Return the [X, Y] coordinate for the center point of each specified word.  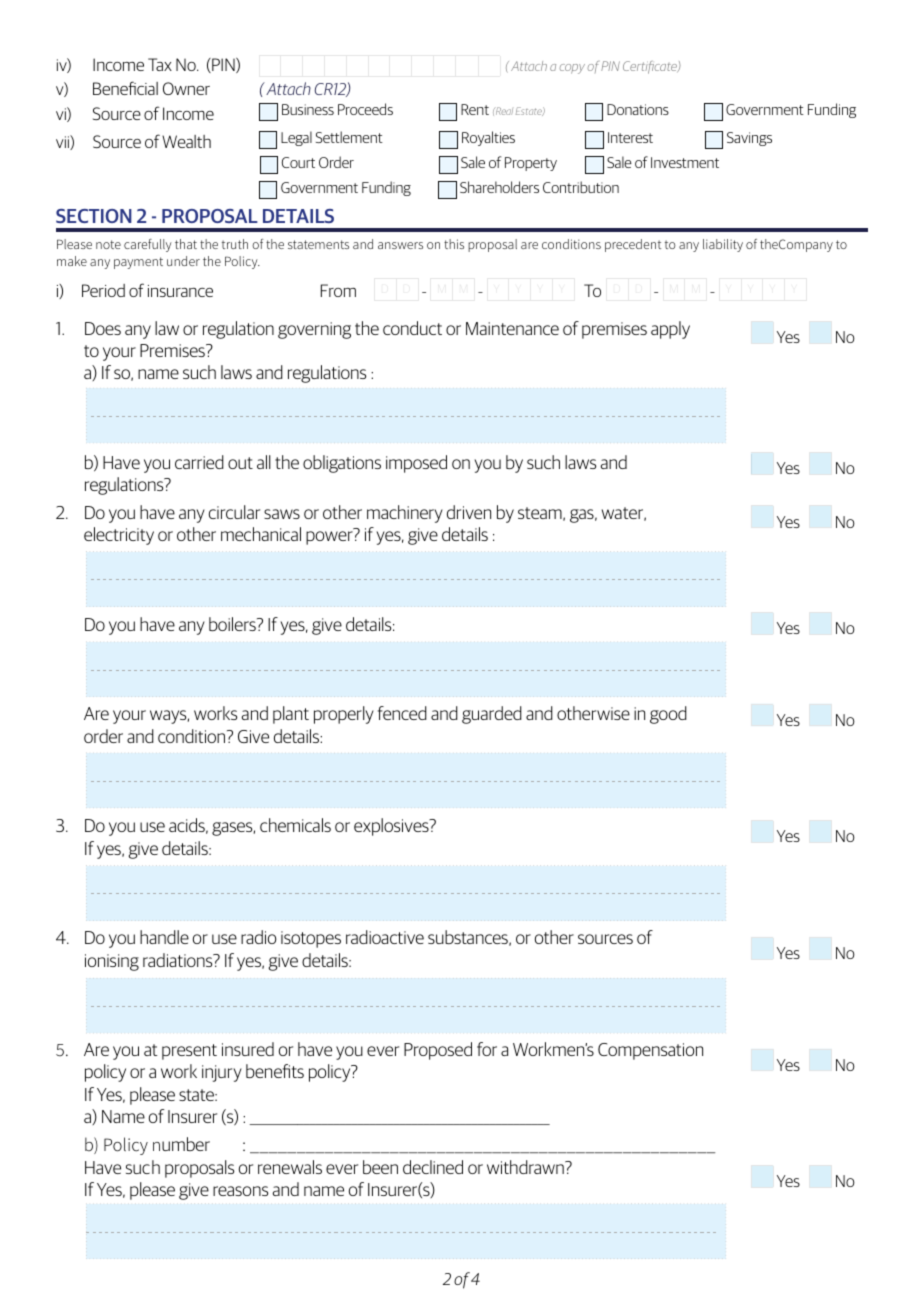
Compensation [650, 1051]
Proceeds [365, 109]
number [181, 1144]
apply [670, 330]
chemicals [295, 825]
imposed [416, 464]
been [380, 1167]
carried [199, 462]
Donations [638, 109]
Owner [186, 88]
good [668, 715]
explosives [392, 827]
